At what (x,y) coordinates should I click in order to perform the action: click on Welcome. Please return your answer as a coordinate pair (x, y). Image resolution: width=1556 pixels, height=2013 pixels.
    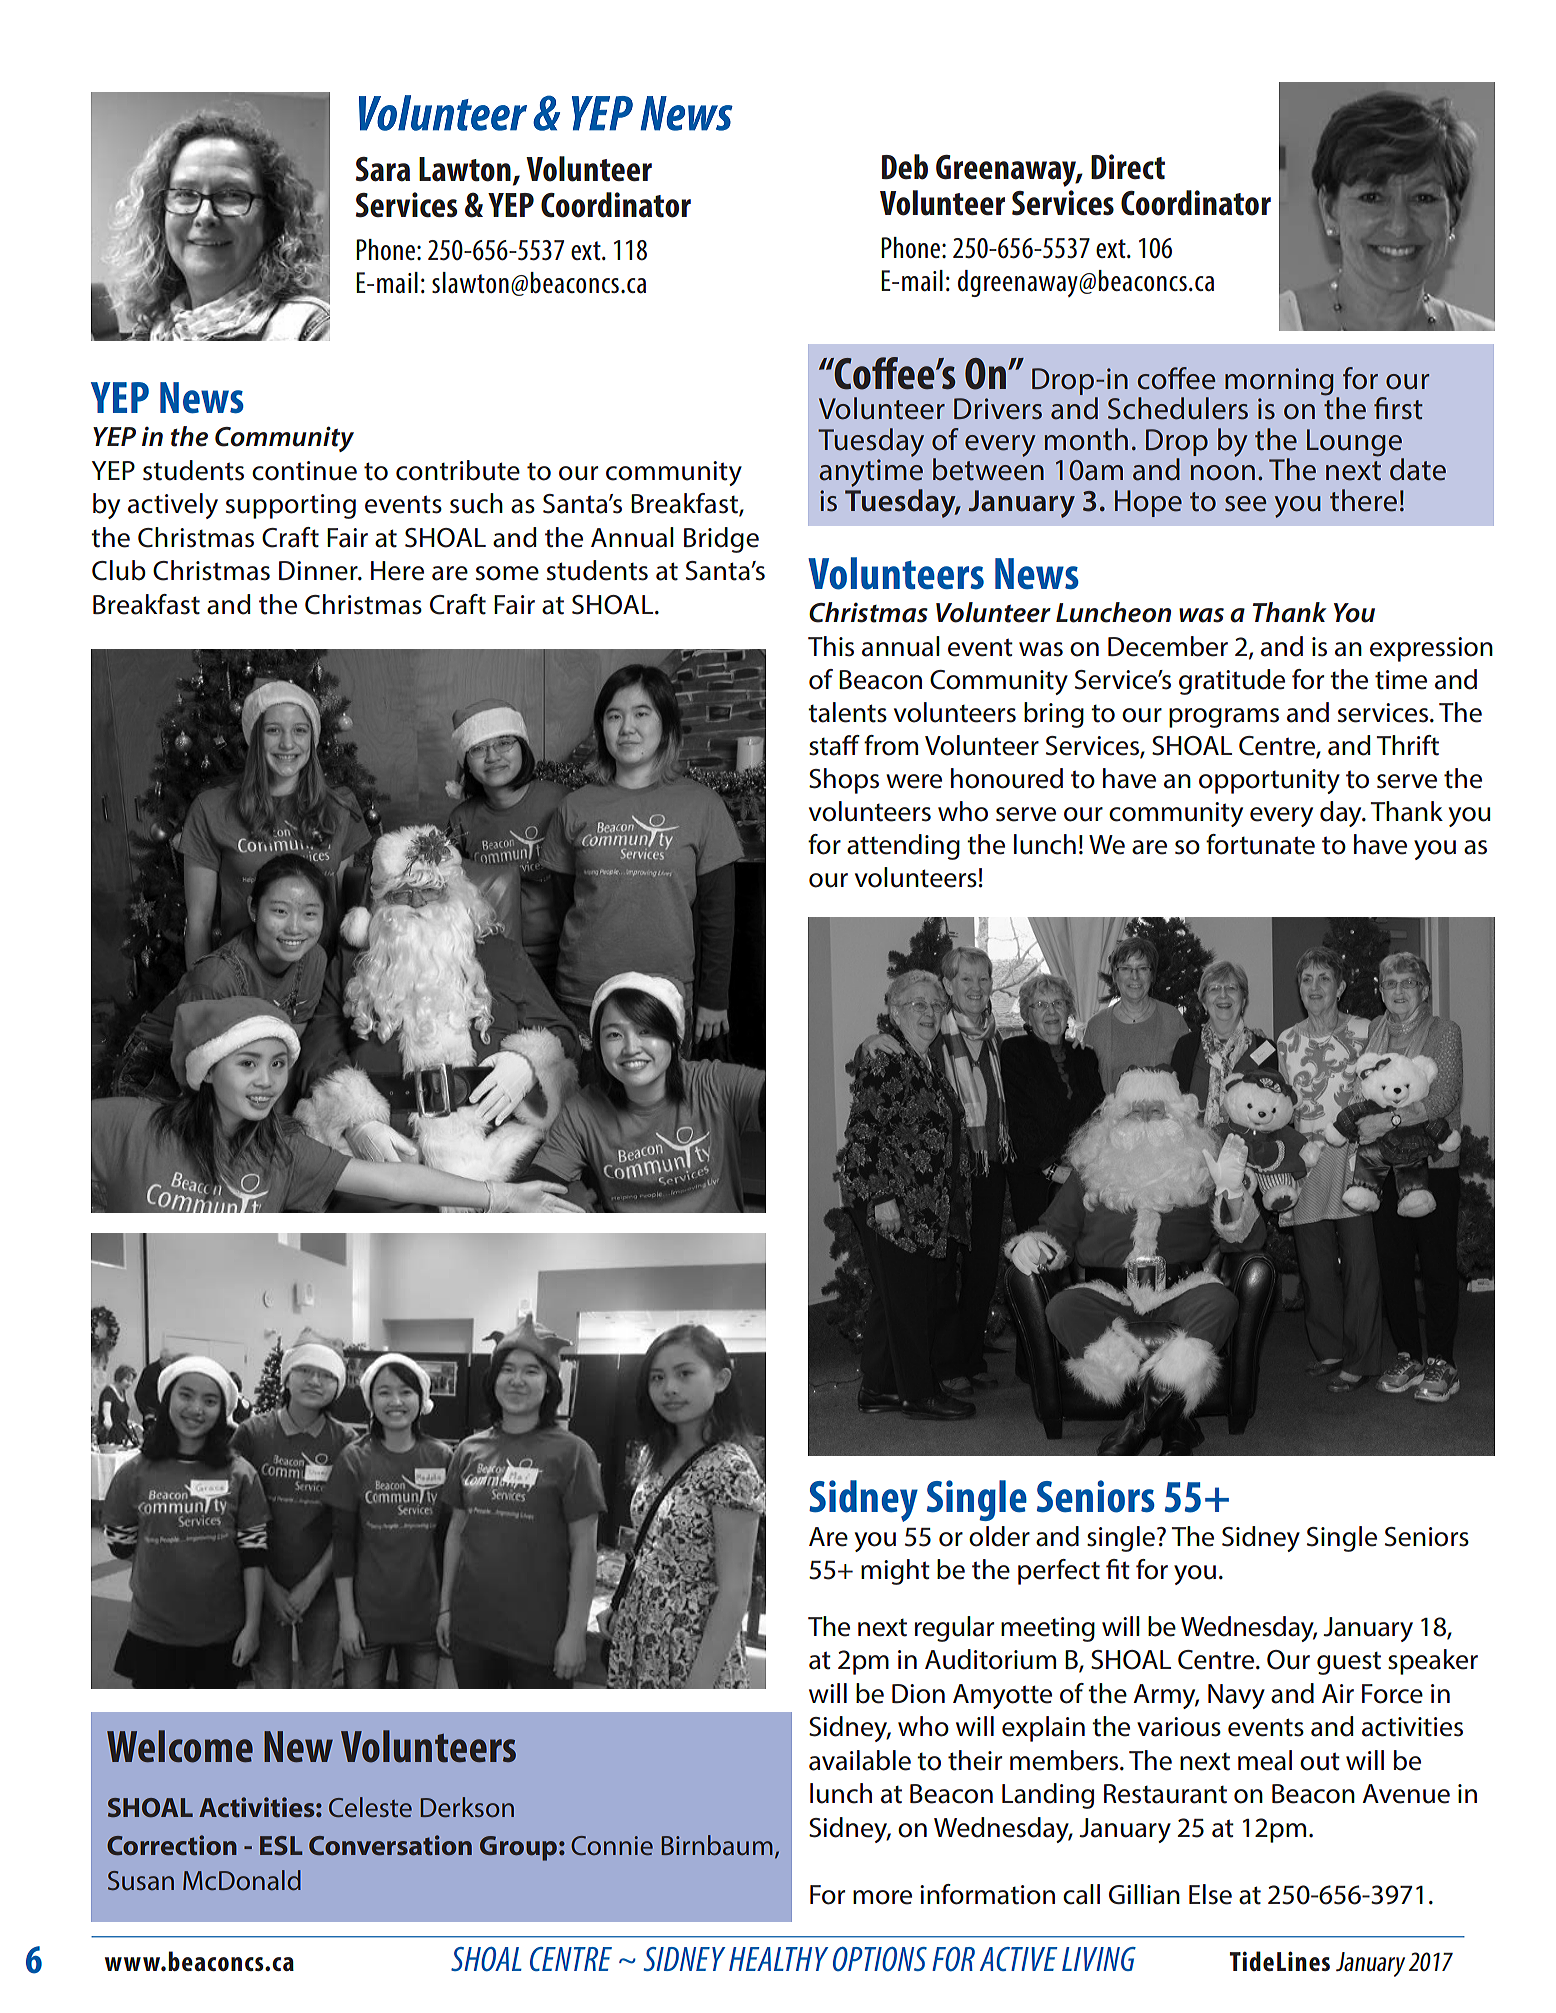
    Looking at the image, I should click on (180, 1746).
